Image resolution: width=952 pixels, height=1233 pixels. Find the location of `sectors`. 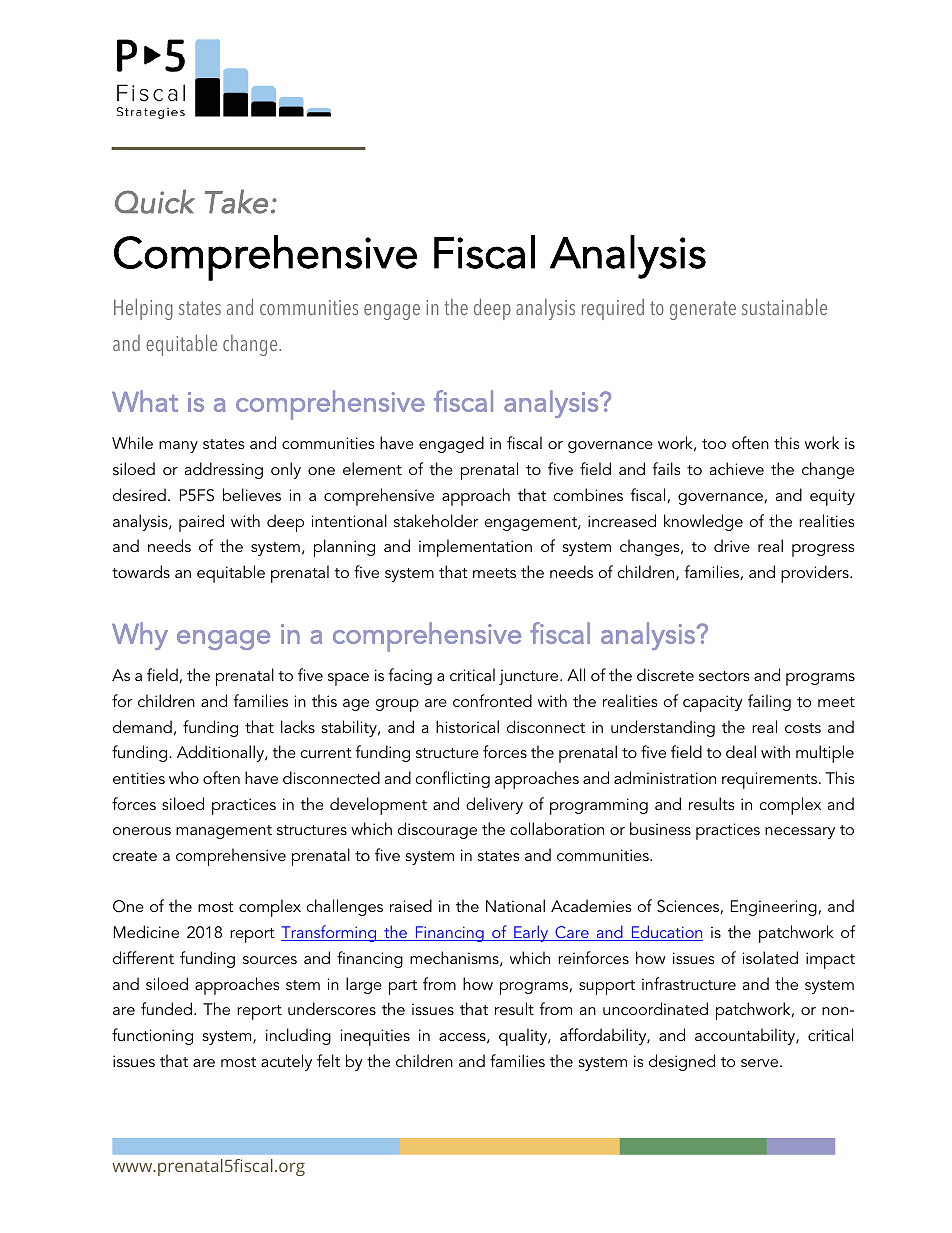

sectors is located at coordinates (724, 676).
